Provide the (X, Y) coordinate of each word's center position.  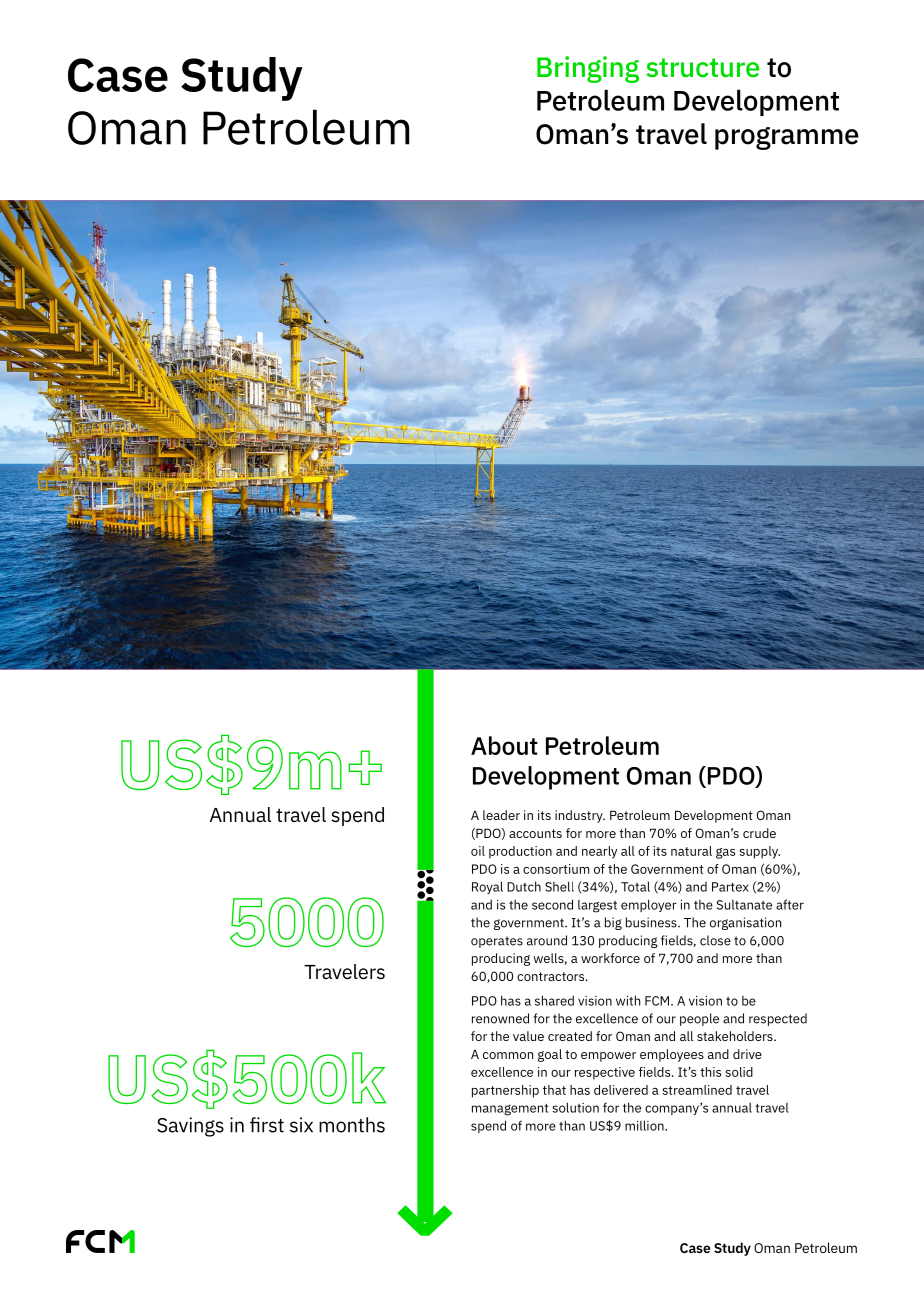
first (267, 1125)
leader (501, 815)
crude (759, 833)
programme (787, 138)
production (520, 852)
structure (703, 68)
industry (580, 816)
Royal (487, 887)
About (504, 745)
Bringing (588, 69)
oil (478, 851)
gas (725, 853)
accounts (535, 833)
